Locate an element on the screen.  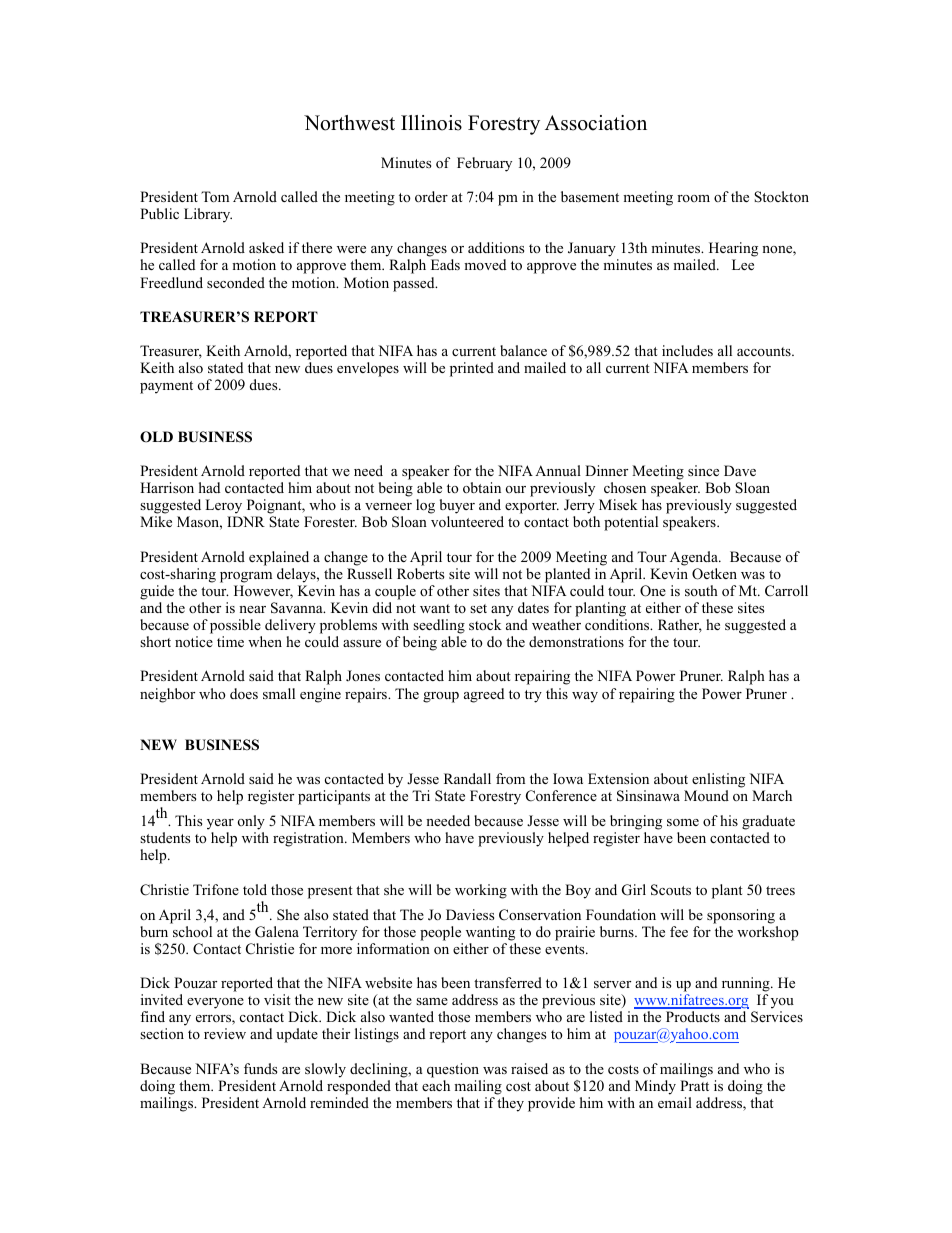
possible is located at coordinates (235, 626).
